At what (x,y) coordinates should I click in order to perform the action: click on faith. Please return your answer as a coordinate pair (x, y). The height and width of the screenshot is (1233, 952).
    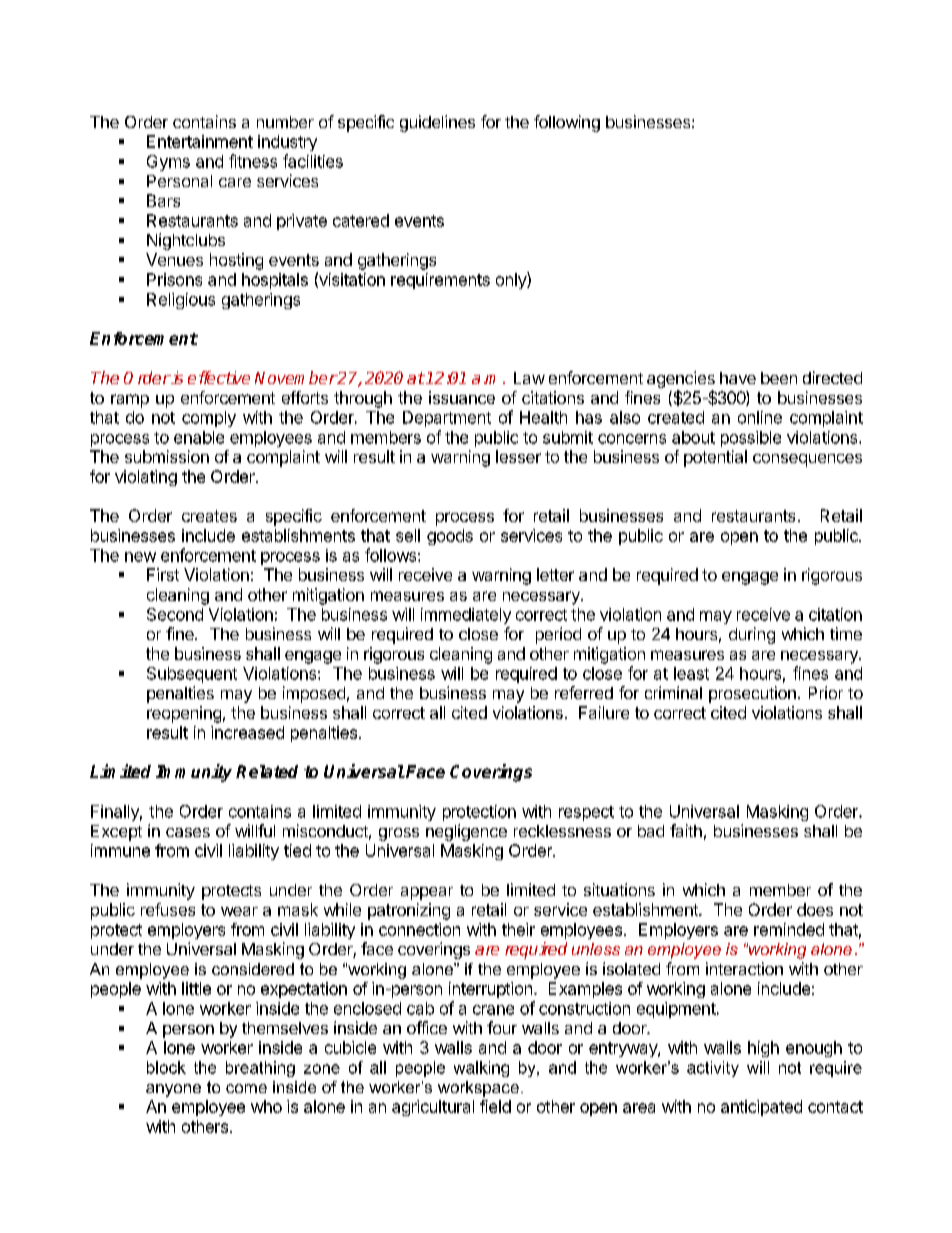
    Looking at the image, I should click on (686, 830).
